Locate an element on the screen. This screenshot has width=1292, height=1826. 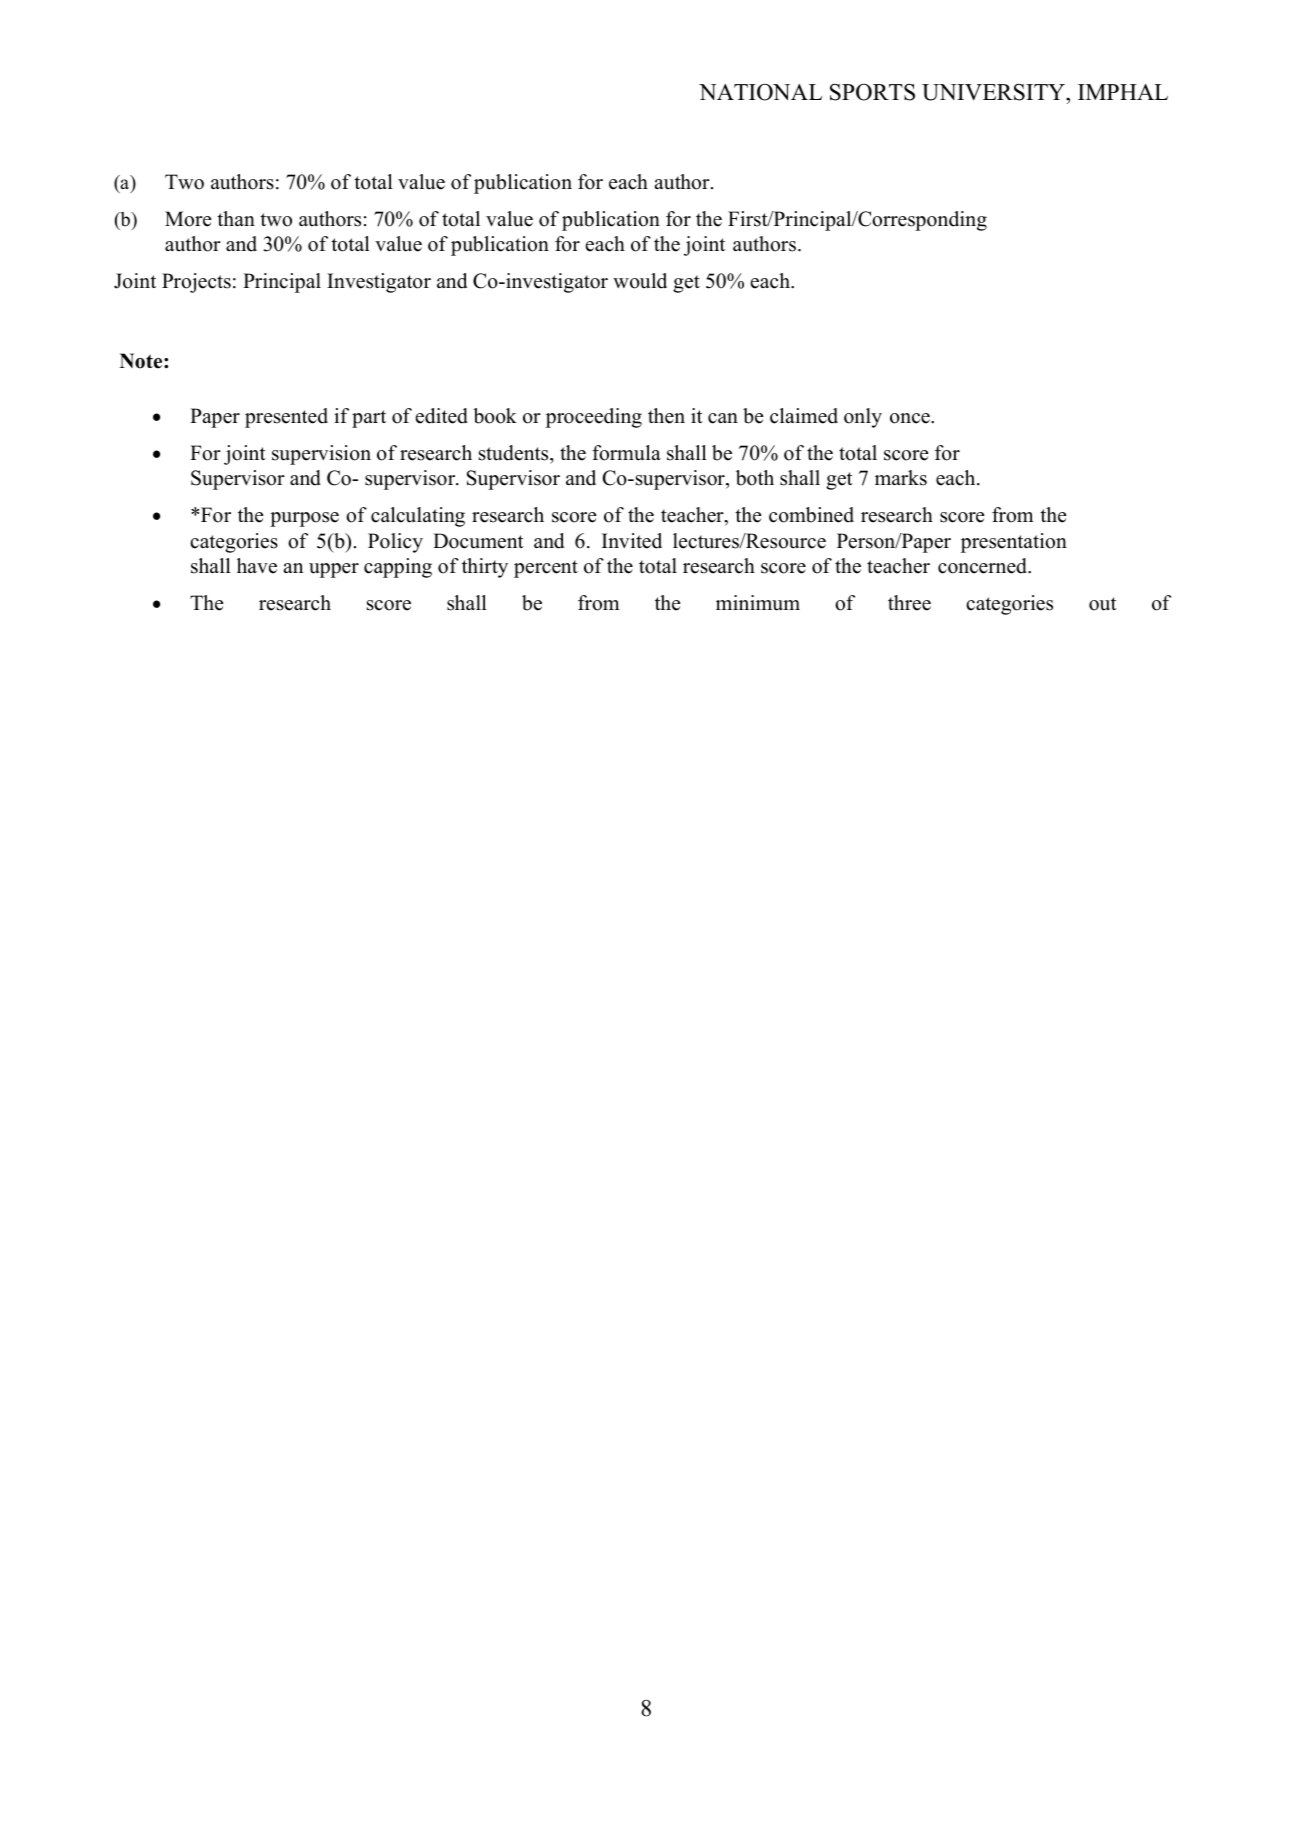
SPORTS is located at coordinates (872, 92).
